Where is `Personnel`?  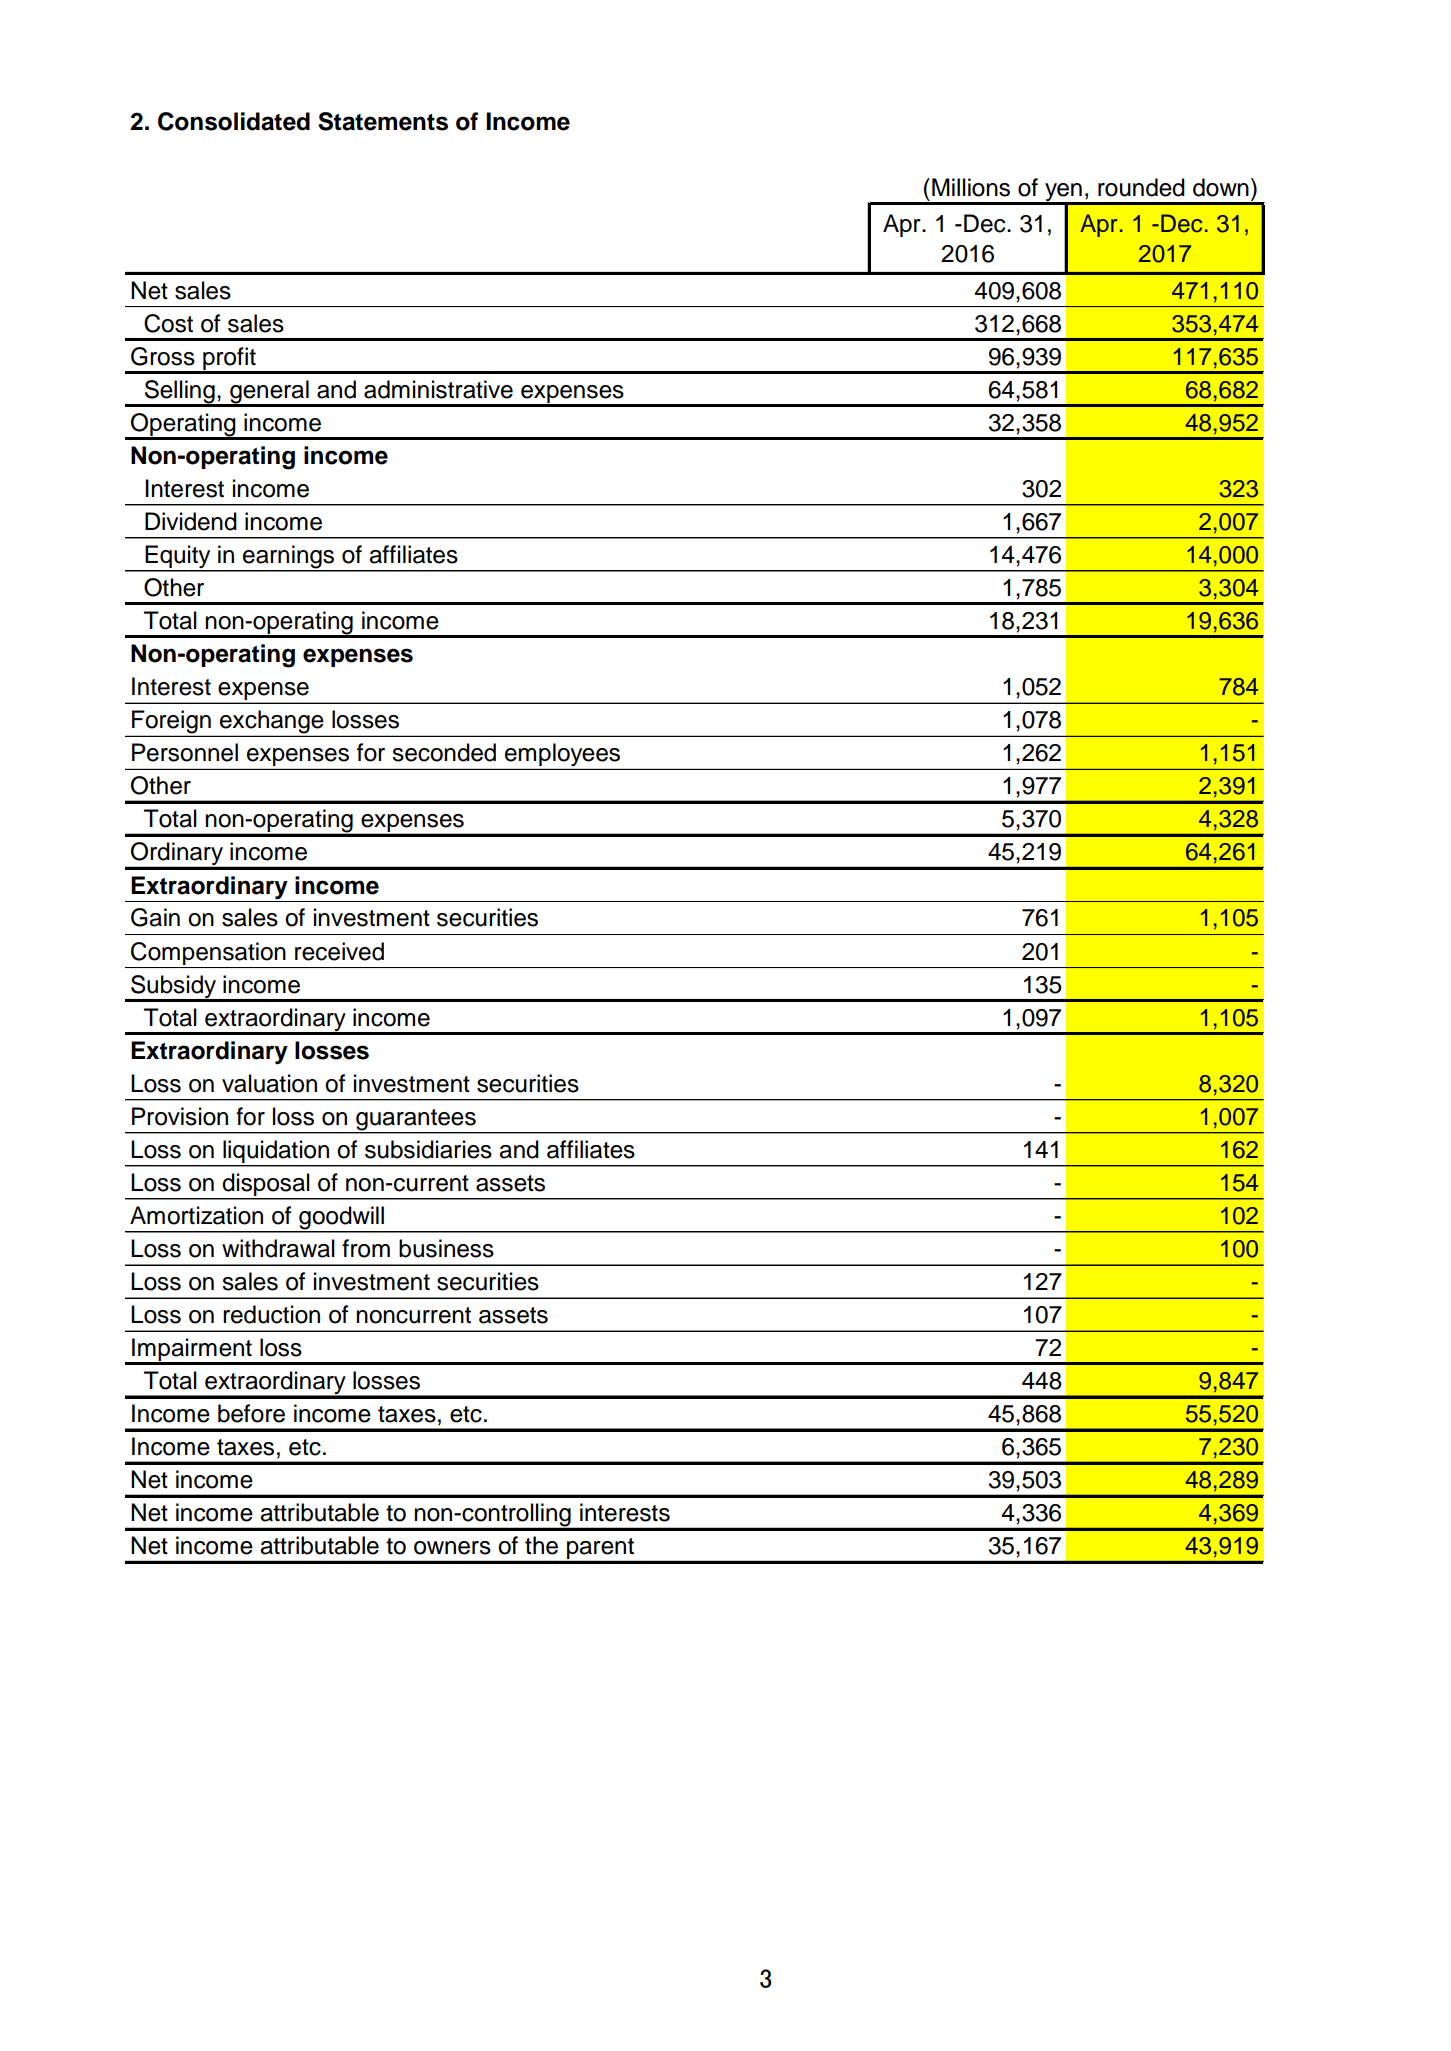 Personnel is located at coordinates (185, 752).
